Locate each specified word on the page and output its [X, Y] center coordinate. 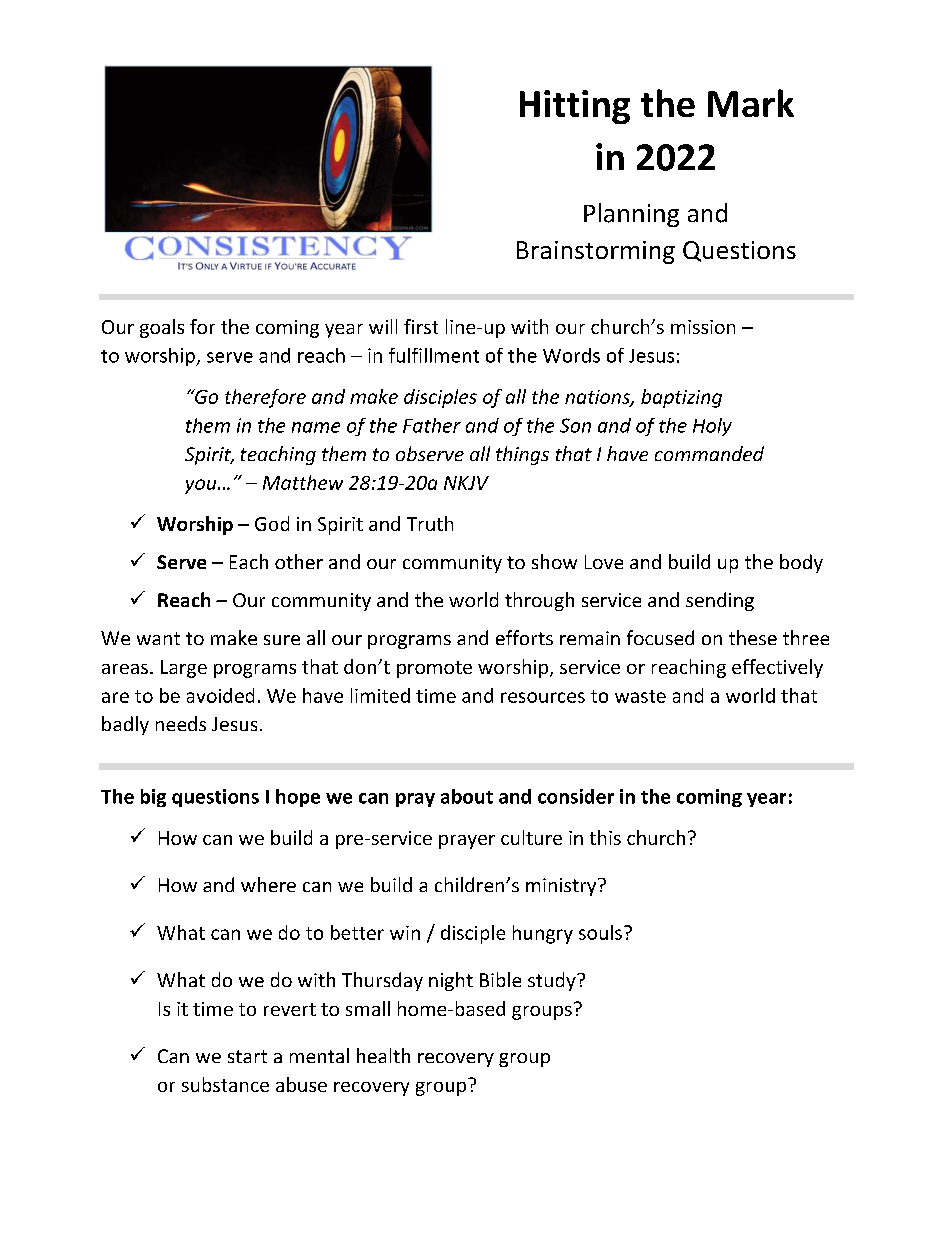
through [539, 601]
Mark [751, 103]
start [247, 1056]
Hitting [575, 107]
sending [720, 601]
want [158, 638]
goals [162, 328]
